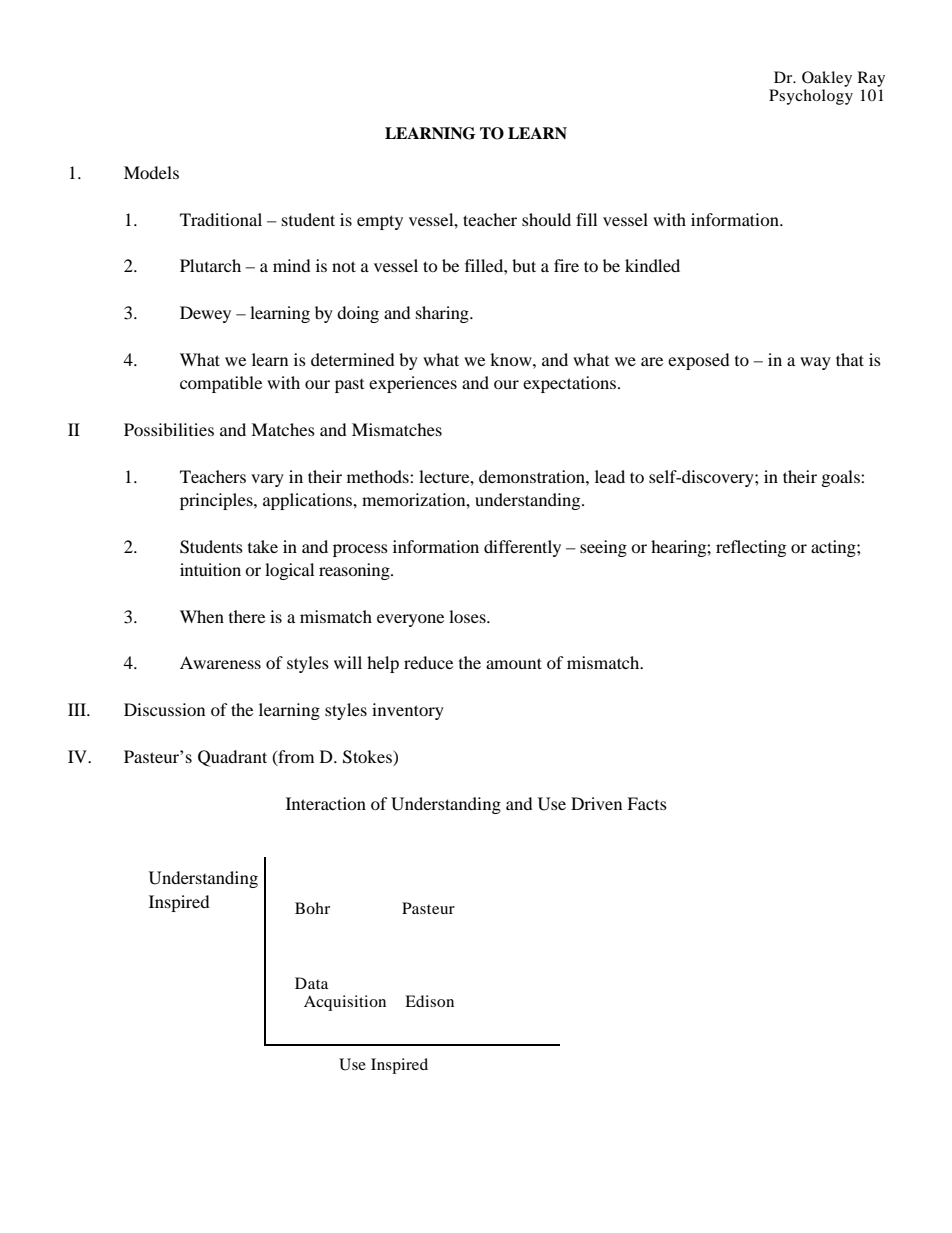 This screenshot has height=1233, width=952. I want to click on way, so click(815, 363).
